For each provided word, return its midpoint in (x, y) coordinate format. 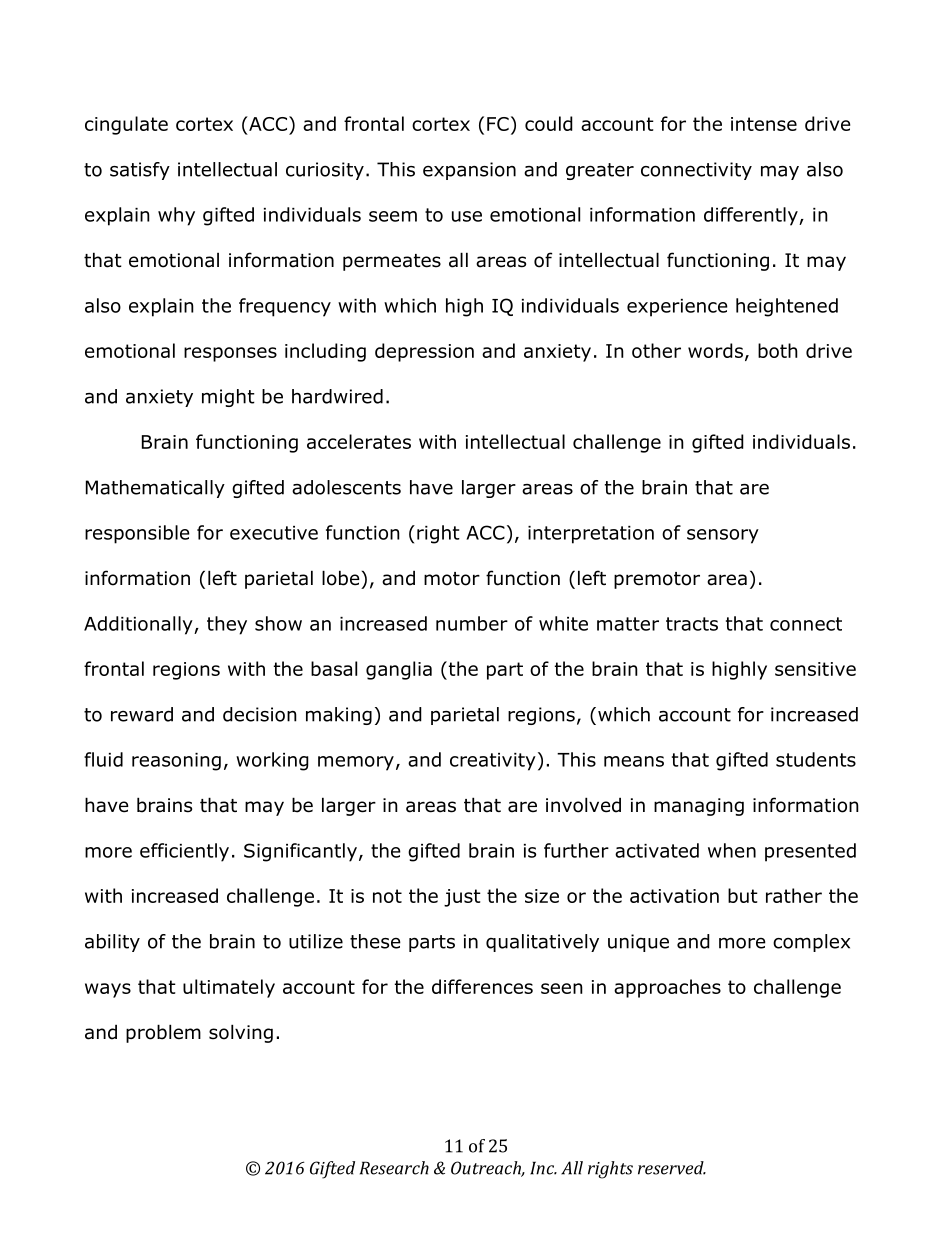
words (715, 350)
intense (764, 124)
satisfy (140, 171)
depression (424, 352)
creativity (493, 762)
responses (230, 354)
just (462, 898)
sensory (723, 536)
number (472, 623)
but (743, 895)
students (816, 759)
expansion (469, 171)
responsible (137, 534)
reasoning (176, 762)
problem (163, 1033)
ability (112, 943)
